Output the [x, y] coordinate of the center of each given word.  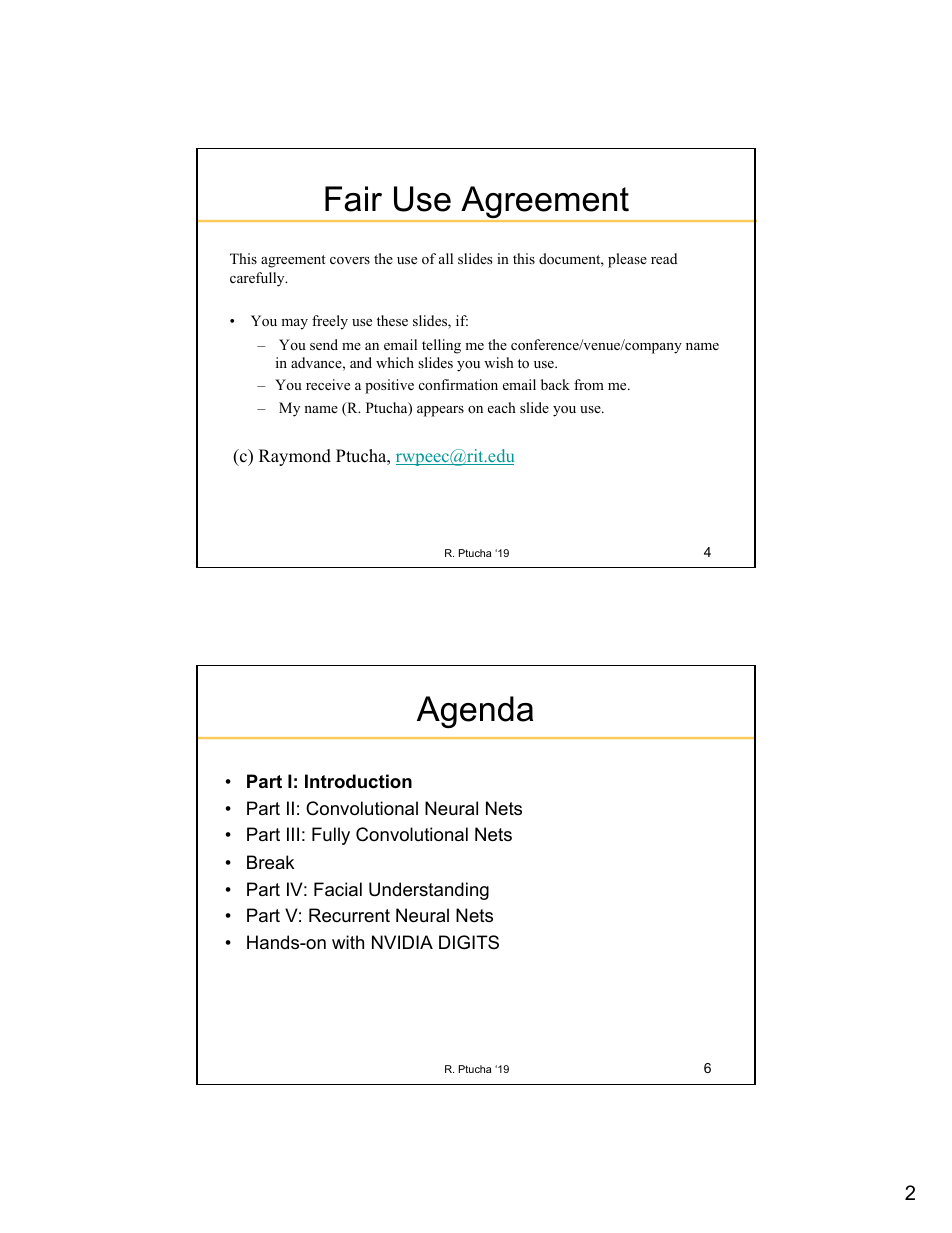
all [446, 258]
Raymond [295, 457]
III [293, 834]
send [324, 344]
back [555, 384]
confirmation [458, 385]
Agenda [475, 712]
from [589, 384]
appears [440, 411]
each [502, 407]
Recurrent [349, 915]
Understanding [429, 891]
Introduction [358, 781]
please [627, 260]
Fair [353, 199]
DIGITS [469, 942]
